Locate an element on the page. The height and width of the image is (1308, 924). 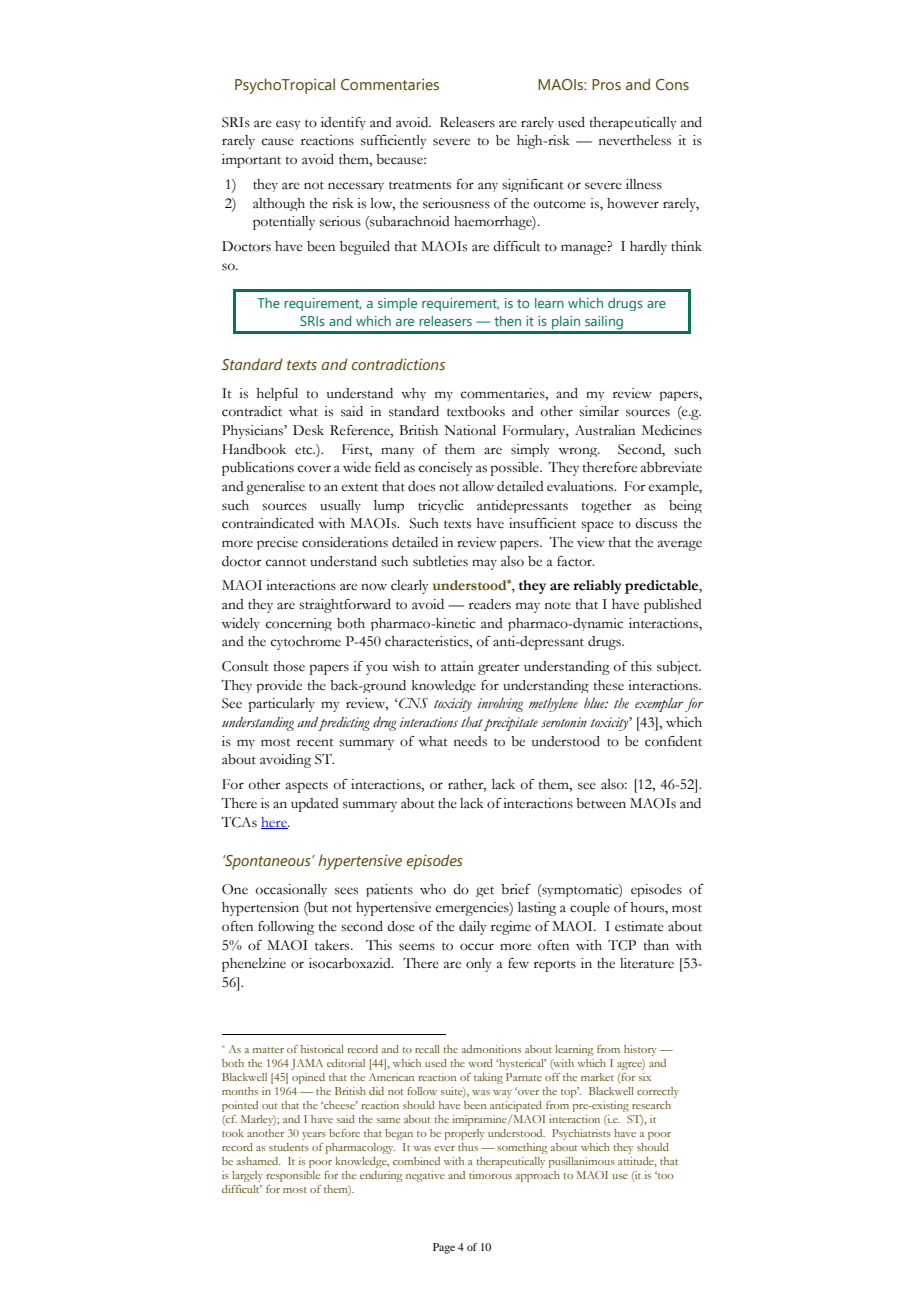
Pros is located at coordinates (606, 84).
